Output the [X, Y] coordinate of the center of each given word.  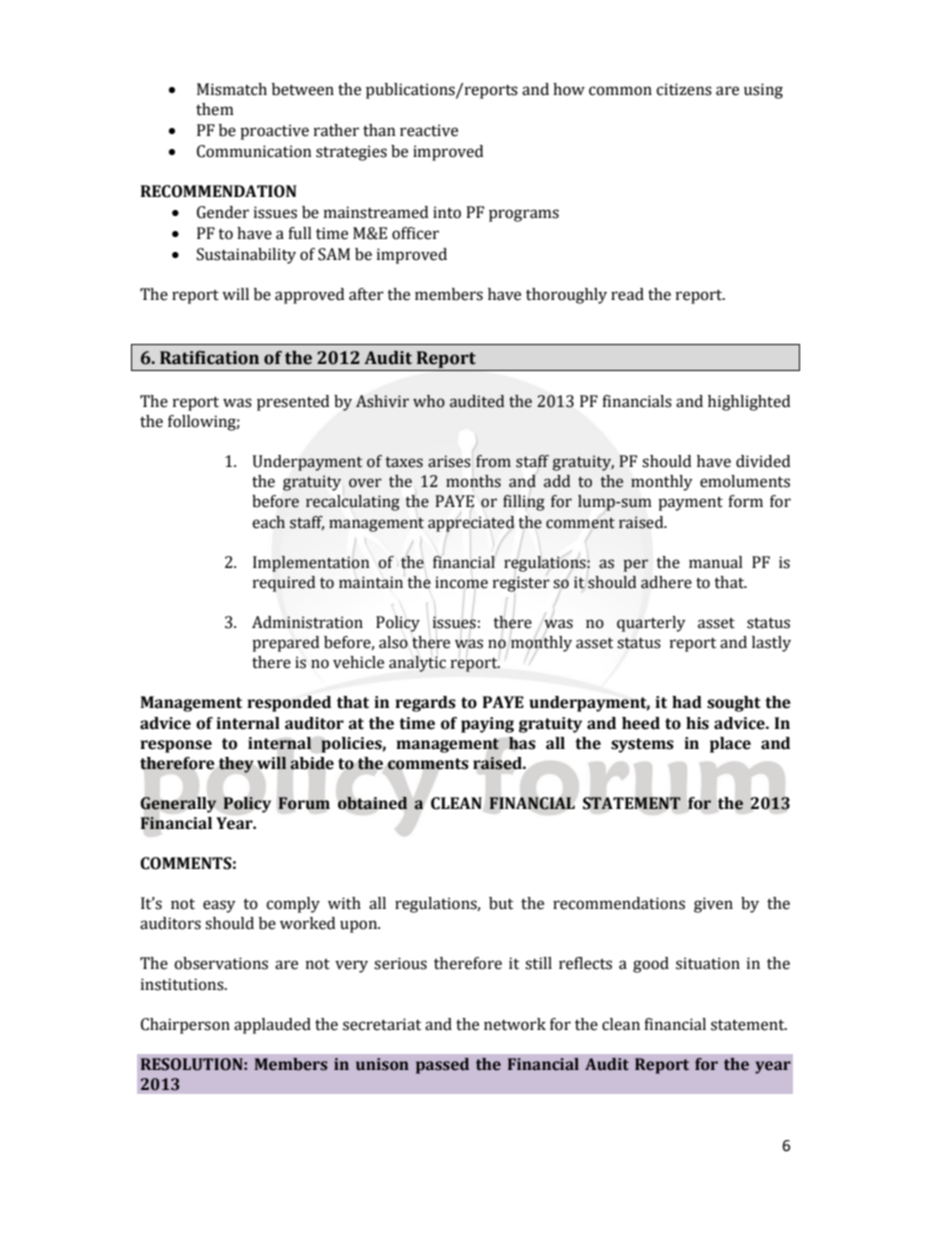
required [284, 584]
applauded [272, 1026]
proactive [274, 132]
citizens [684, 89]
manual [716, 562]
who [429, 401]
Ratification [209, 358]
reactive [429, 130]
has [522, 743]
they [236, 765]
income [461, 582]
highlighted [749, 403]
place [730, 745]
